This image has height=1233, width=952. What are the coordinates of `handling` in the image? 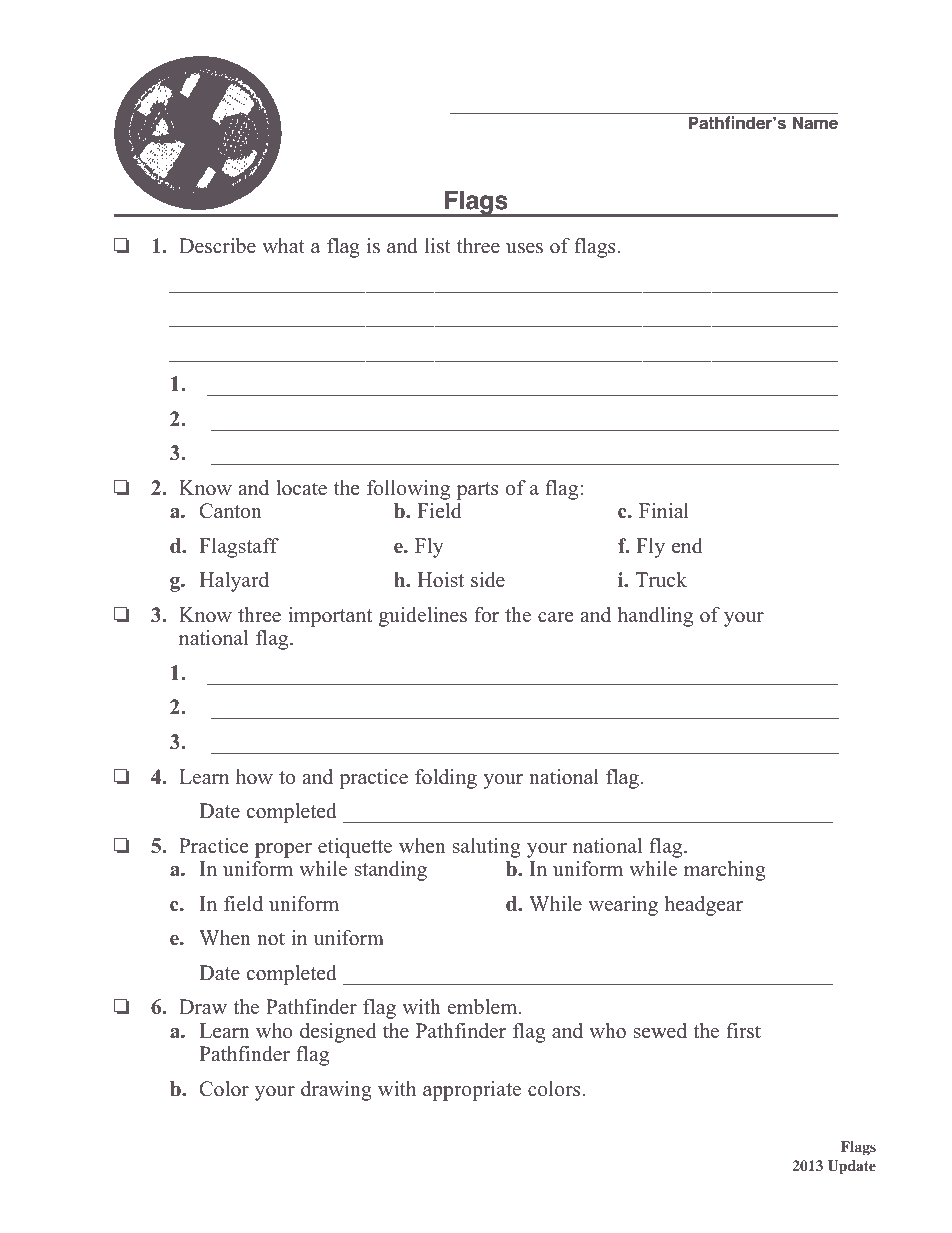 It's located at (655, 617).
